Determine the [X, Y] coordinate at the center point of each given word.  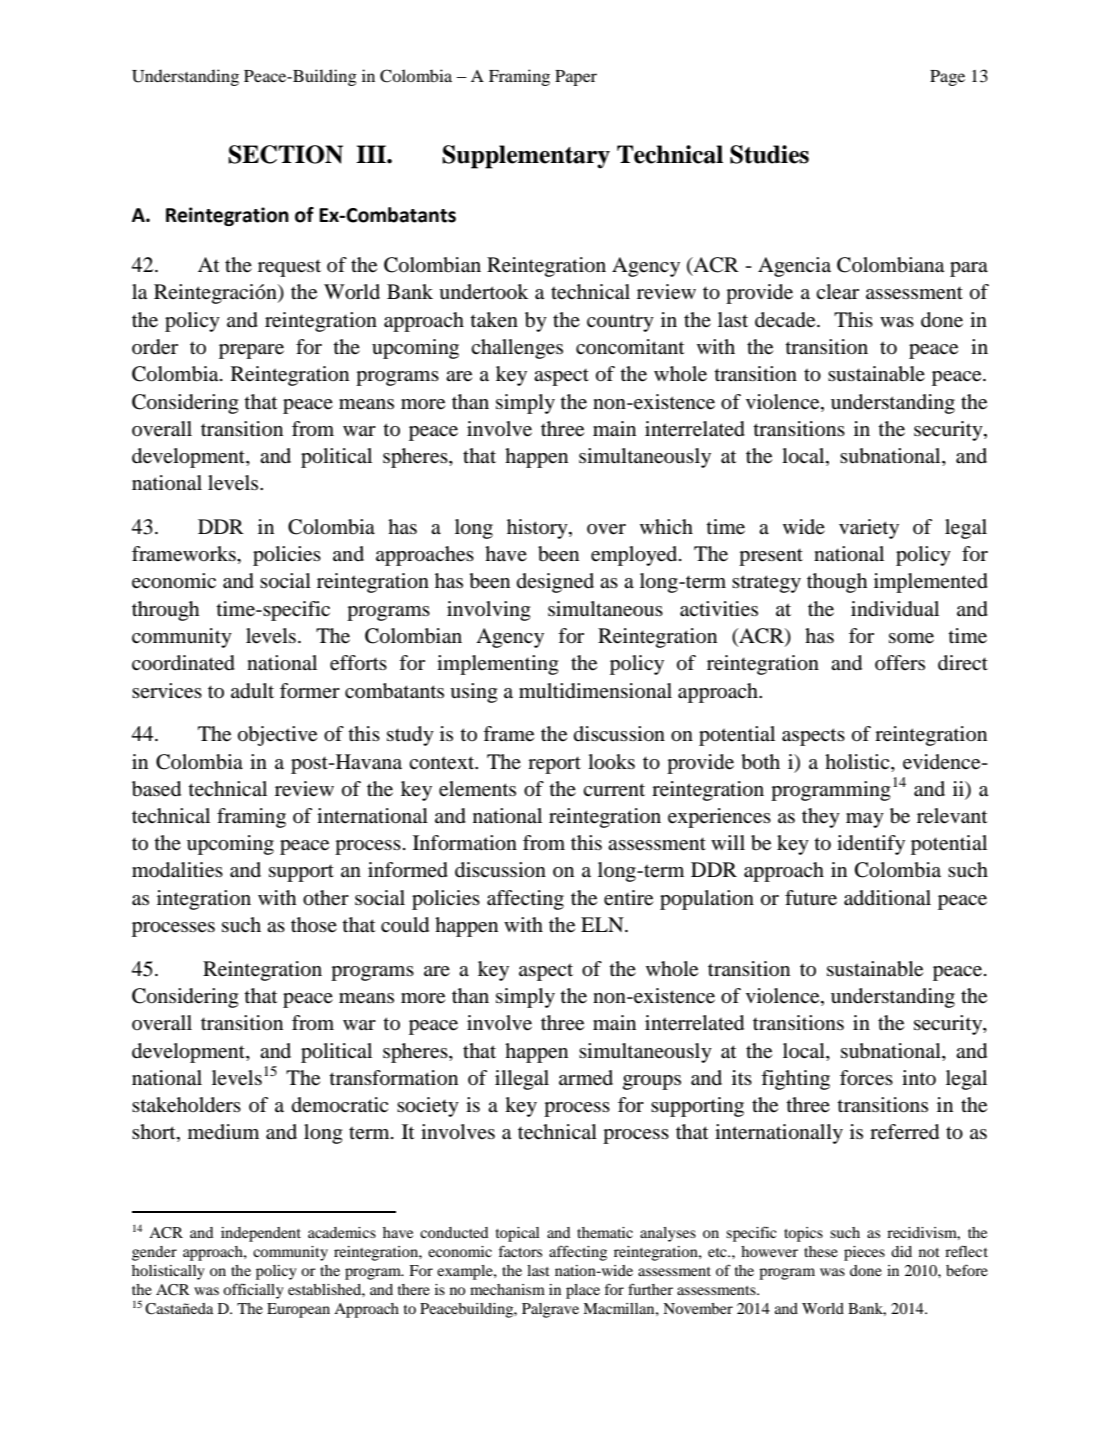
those [314, 924]
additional [887, 898]
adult [252, 691]
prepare [251, 351]
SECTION [285, 154]
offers [900, 662]
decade [786, 320]
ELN [603, 924]
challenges [517, 349]
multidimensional [595, 691]
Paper [576, 78]
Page [947, 78]
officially [253, 1291]
